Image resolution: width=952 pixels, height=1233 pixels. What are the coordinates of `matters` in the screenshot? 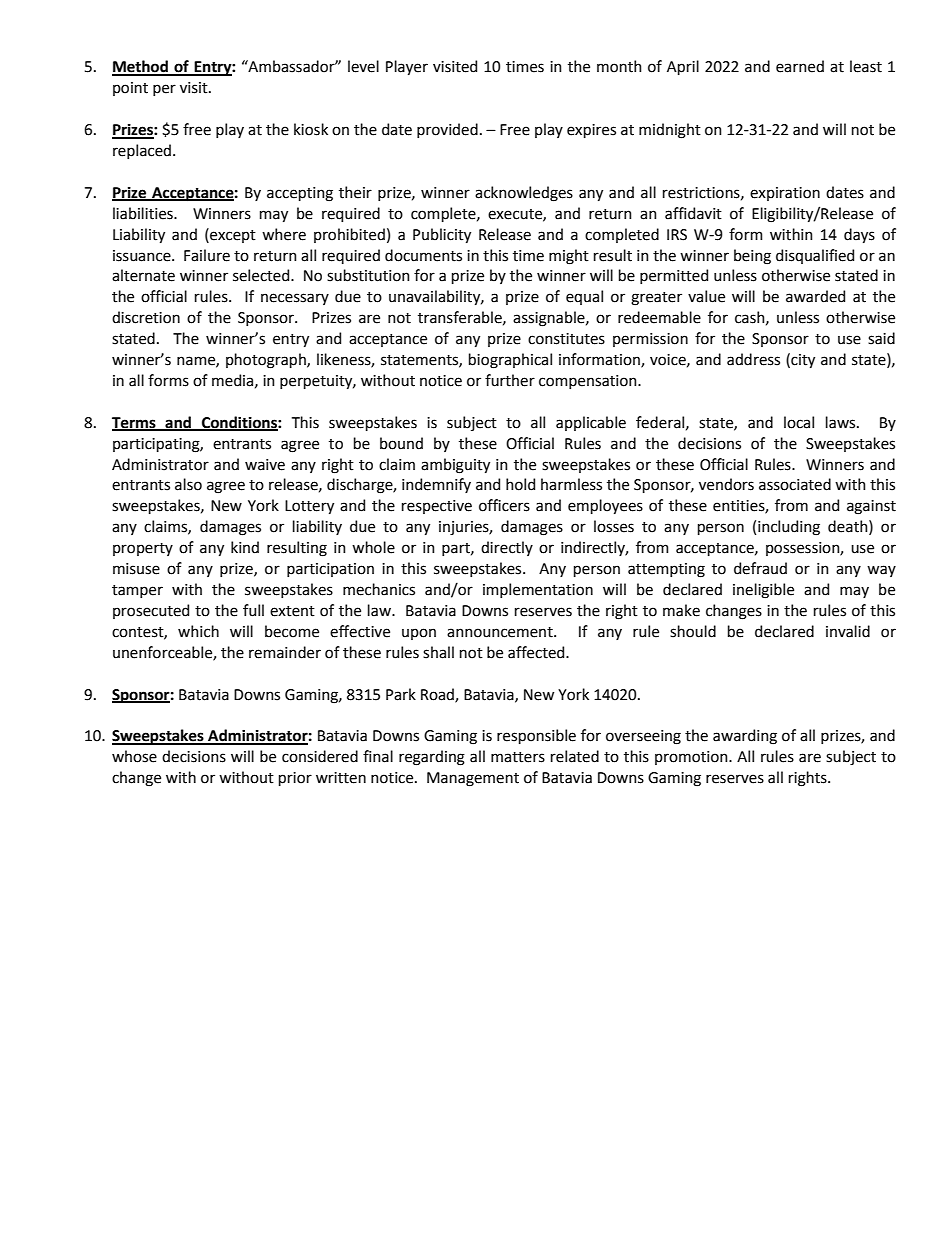 It's located at (518, 757).
